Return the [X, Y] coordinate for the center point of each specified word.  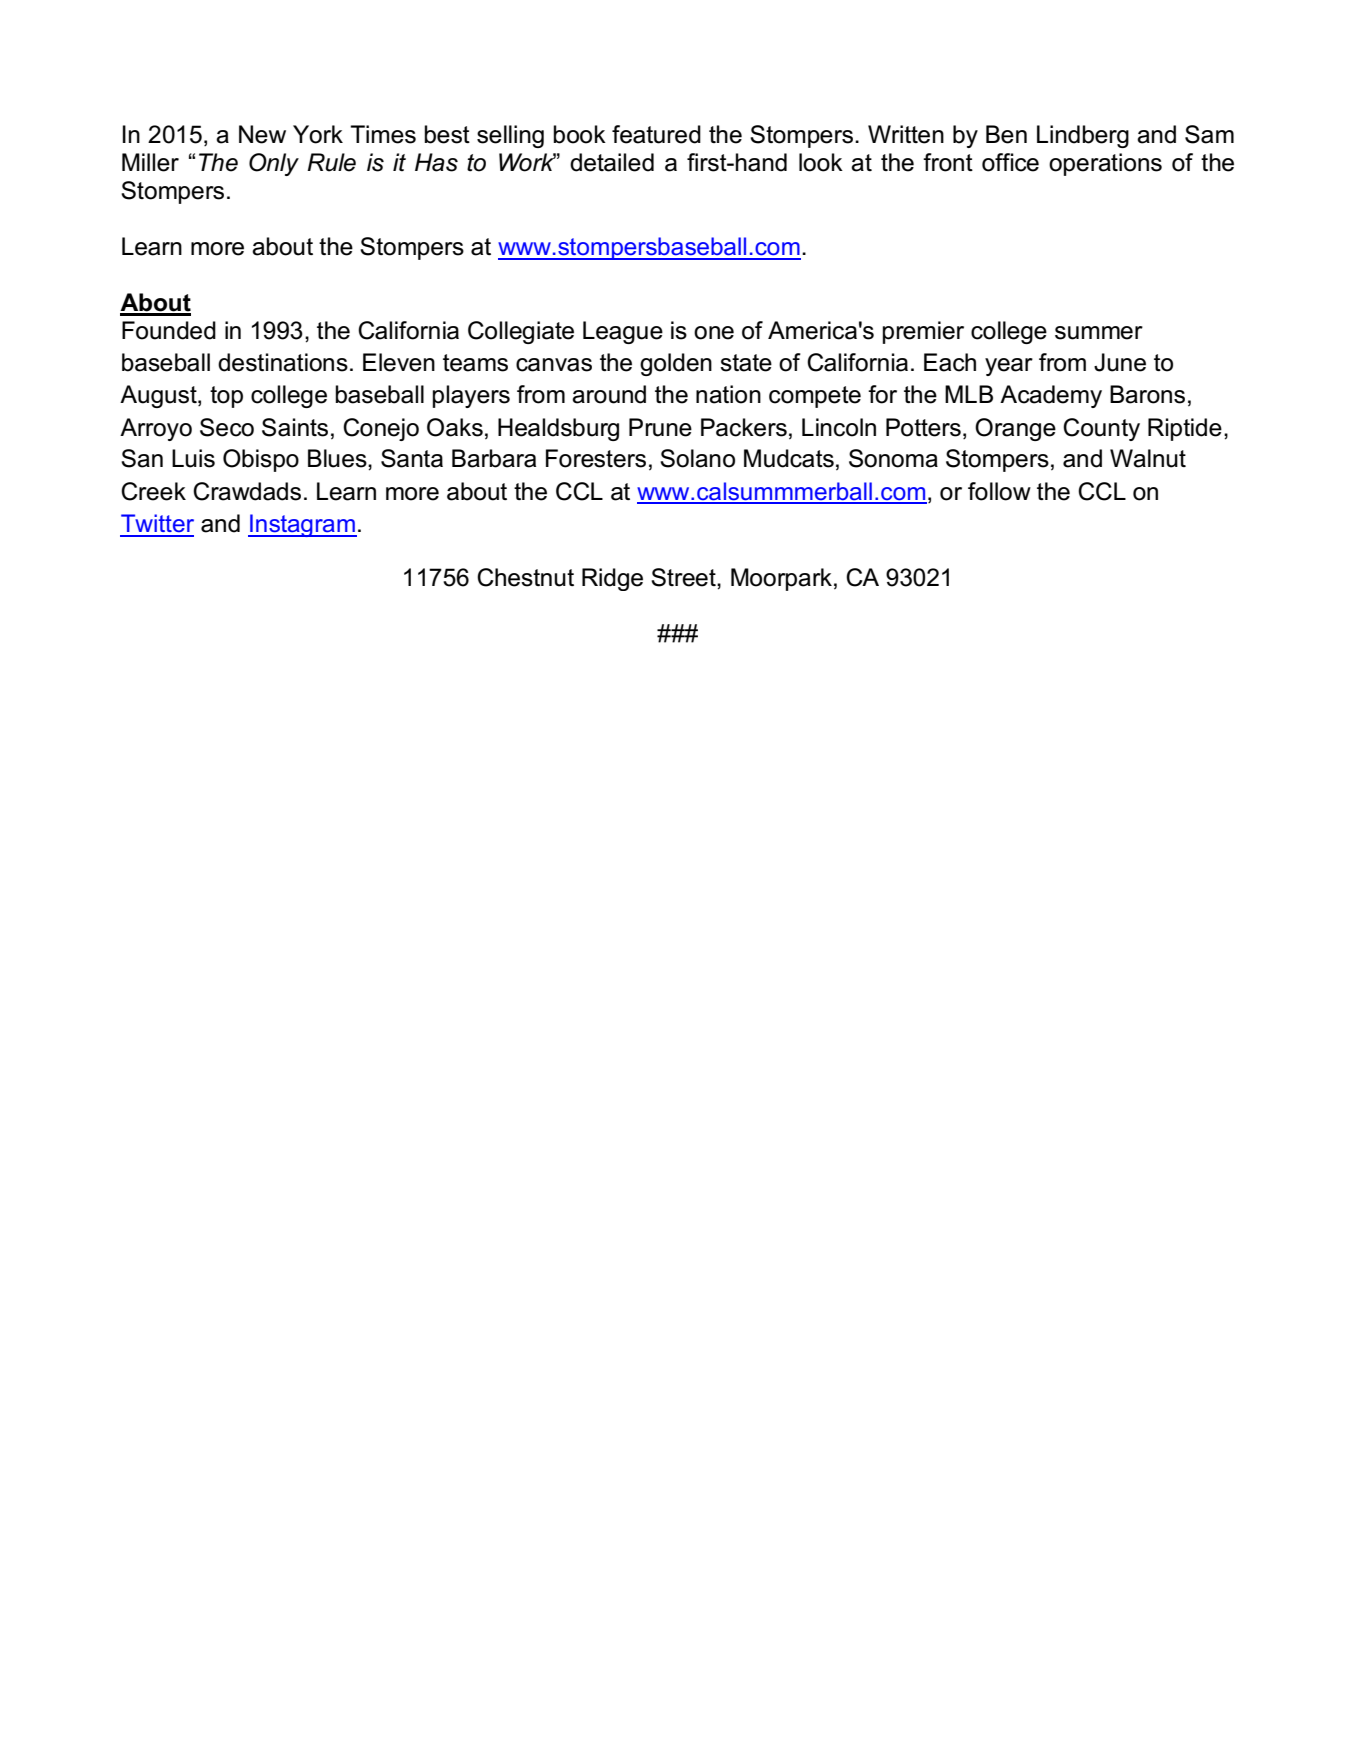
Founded [169, 330]
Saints [295, 427]
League [623, 332]
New [262, 134]
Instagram [302, 525]
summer [1099, 333]
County [1101, 429]
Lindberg [1083, 136]
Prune [660, 427]
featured [656, 134]
